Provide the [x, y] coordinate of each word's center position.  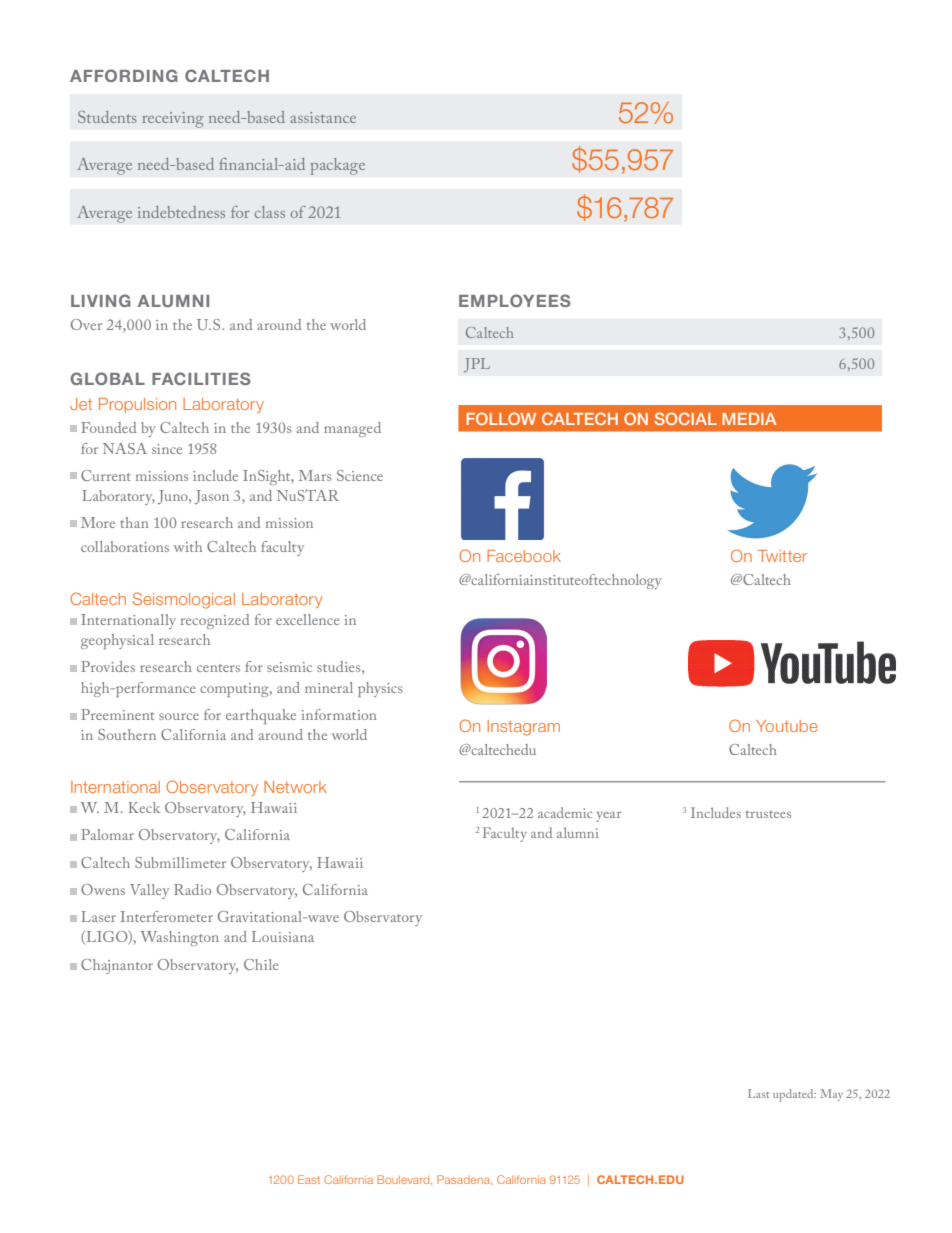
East [309, 1179]
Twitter [782, 556]
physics [380, 689]
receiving [173, 120]
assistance [323, 117]
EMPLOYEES [515, 300]
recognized [215, 621]
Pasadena [464, 1180]
